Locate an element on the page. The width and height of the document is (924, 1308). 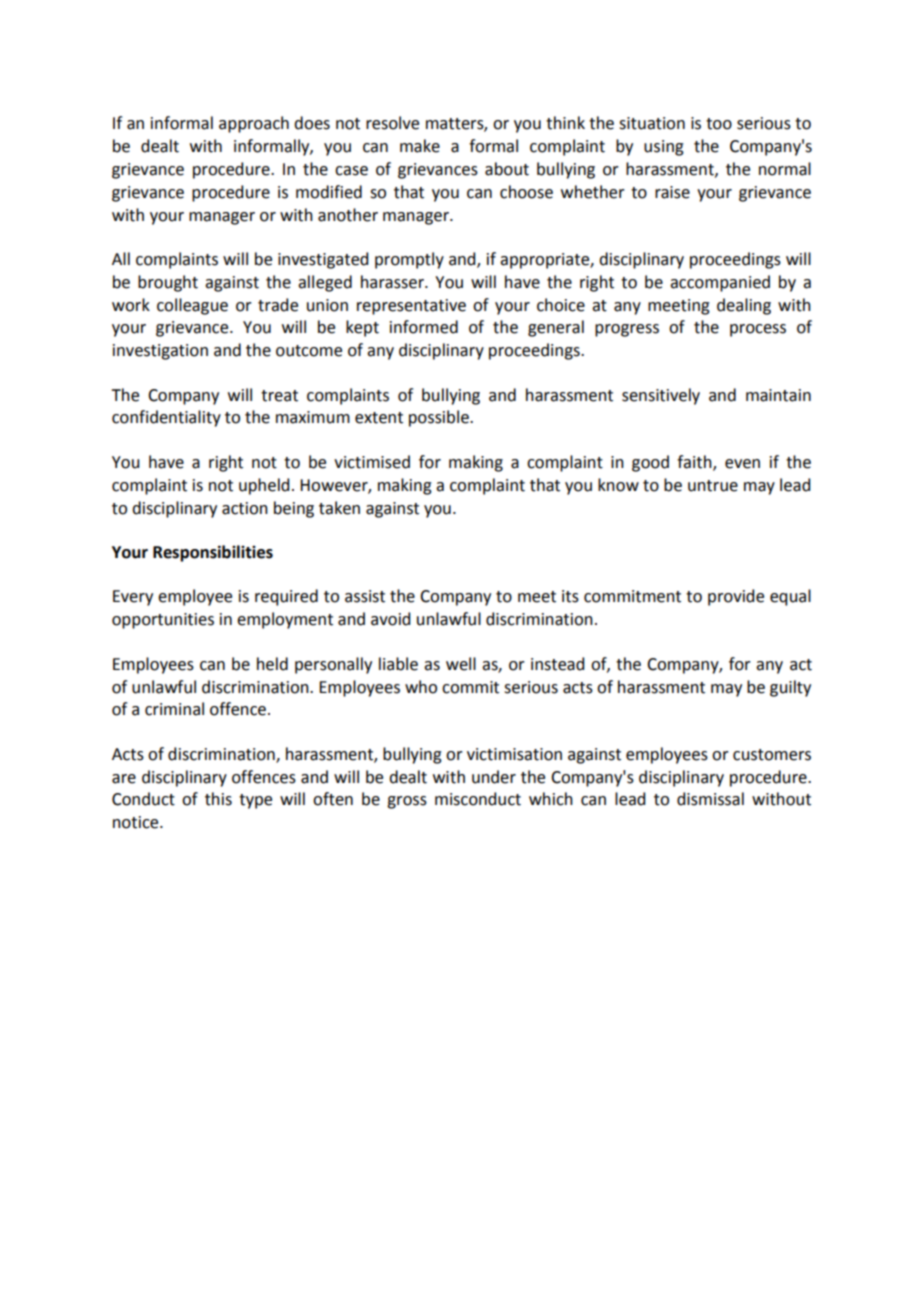
provide is located at coordinates (736, 597).
